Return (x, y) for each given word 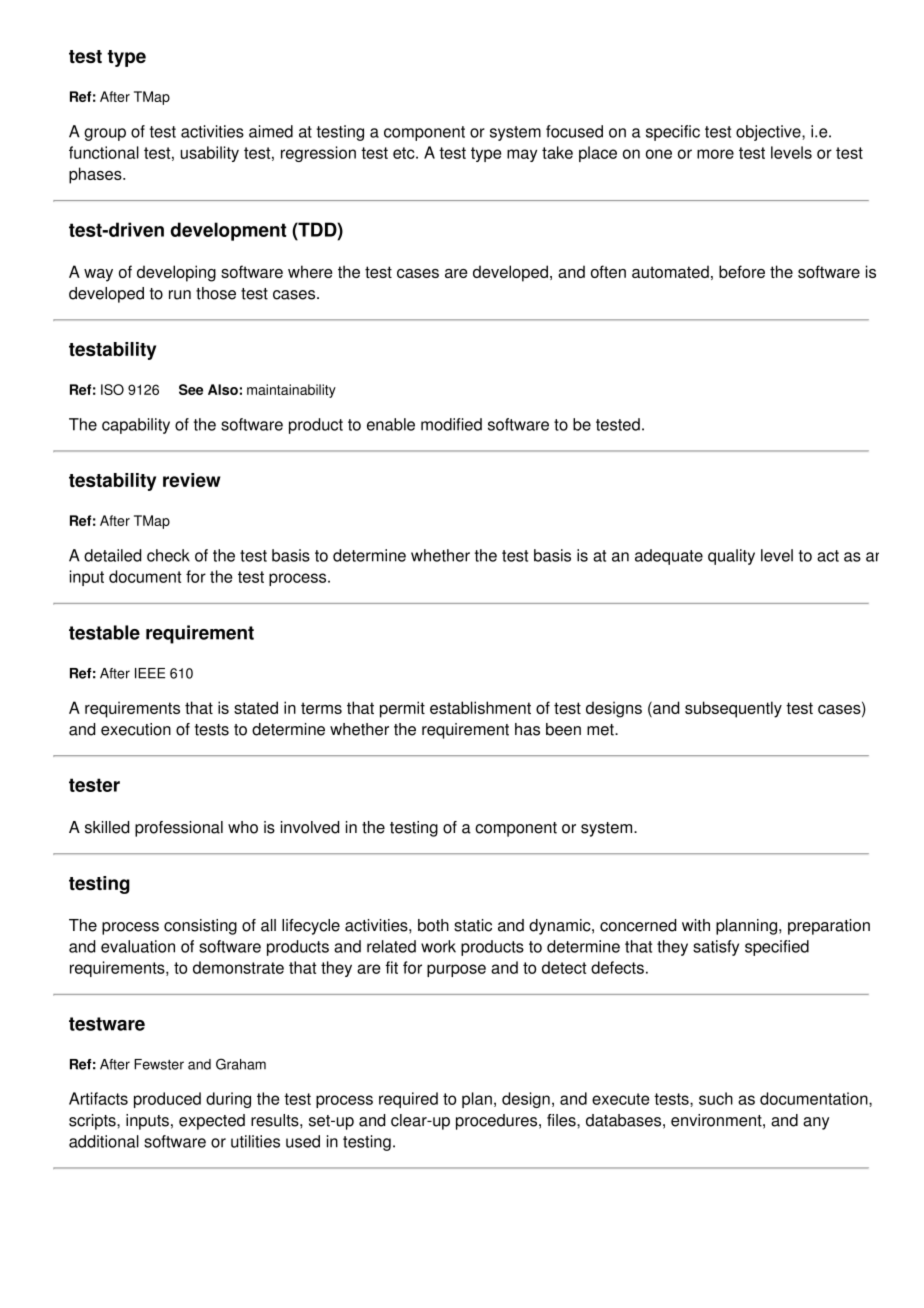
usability (210, 154)
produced (167, 1100)
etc (405, 153)
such (716, 1098)
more (715, 154)
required (408, 1100)
